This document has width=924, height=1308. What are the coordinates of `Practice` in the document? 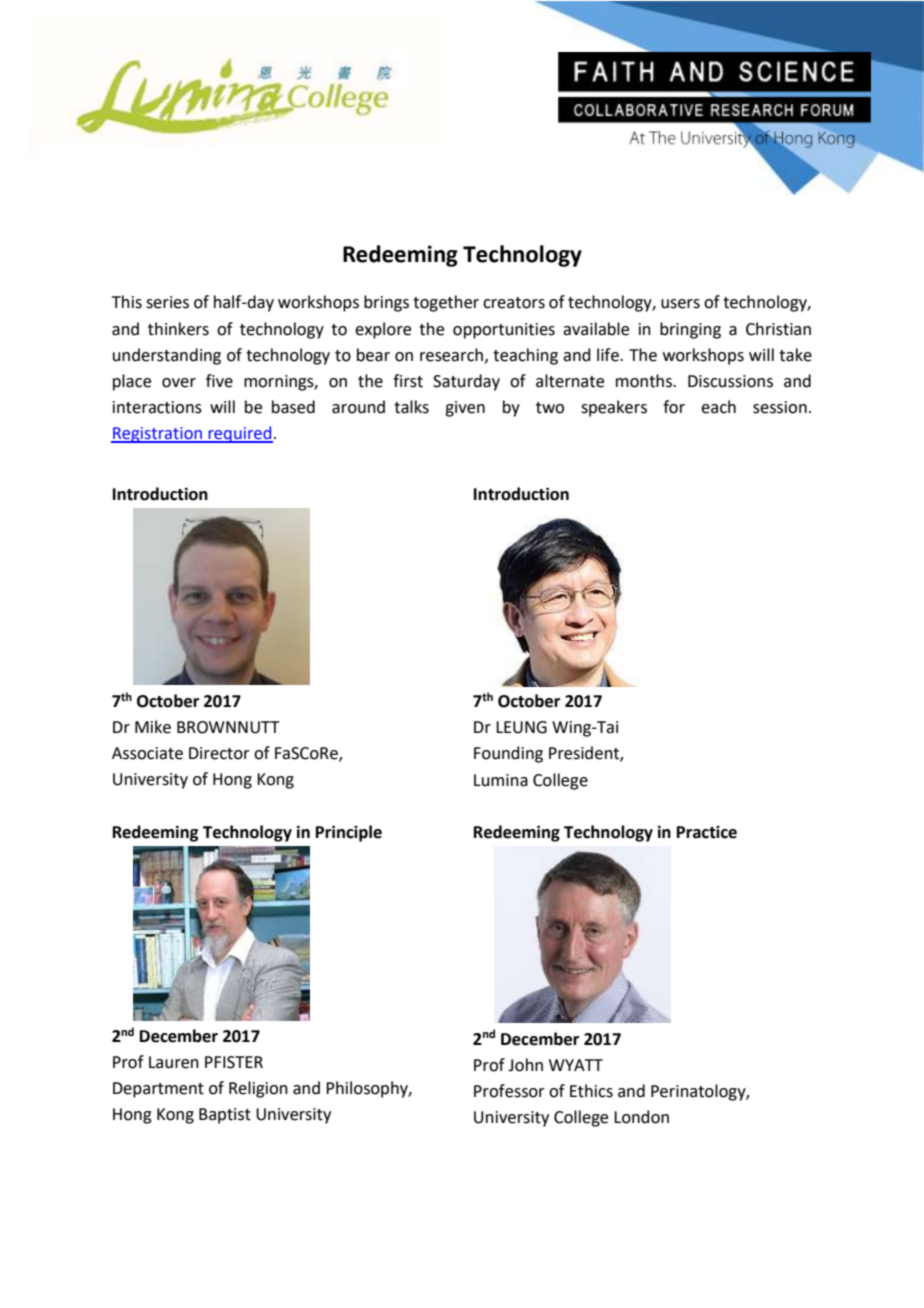 It's located at (707, 832).
